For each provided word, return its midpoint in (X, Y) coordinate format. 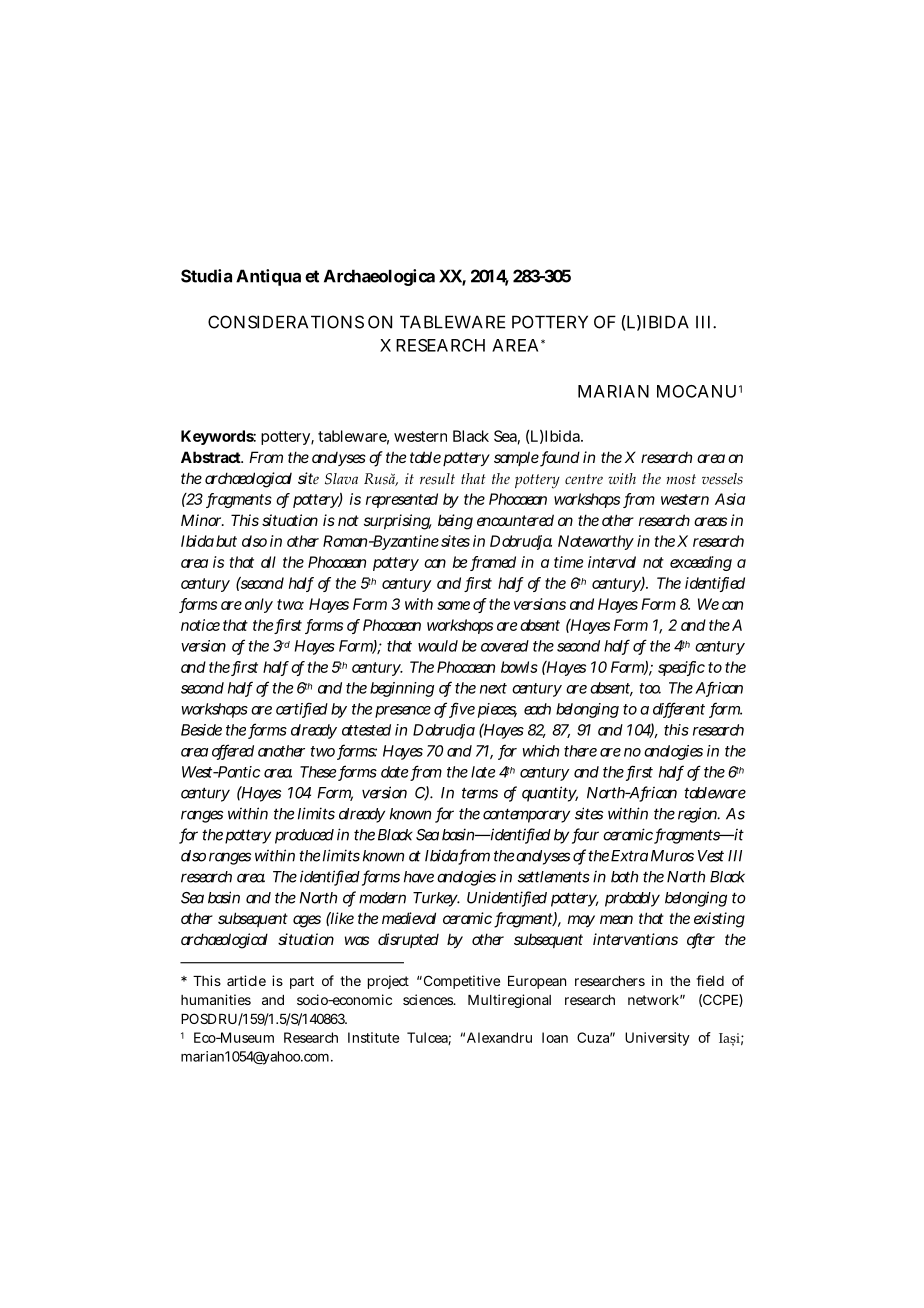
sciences (429, 999)
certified (302, 709)
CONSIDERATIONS (286, 322)
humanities (216, 999)
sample (517, 459)
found (560, 458)
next (493, 688)
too (650, 688)
